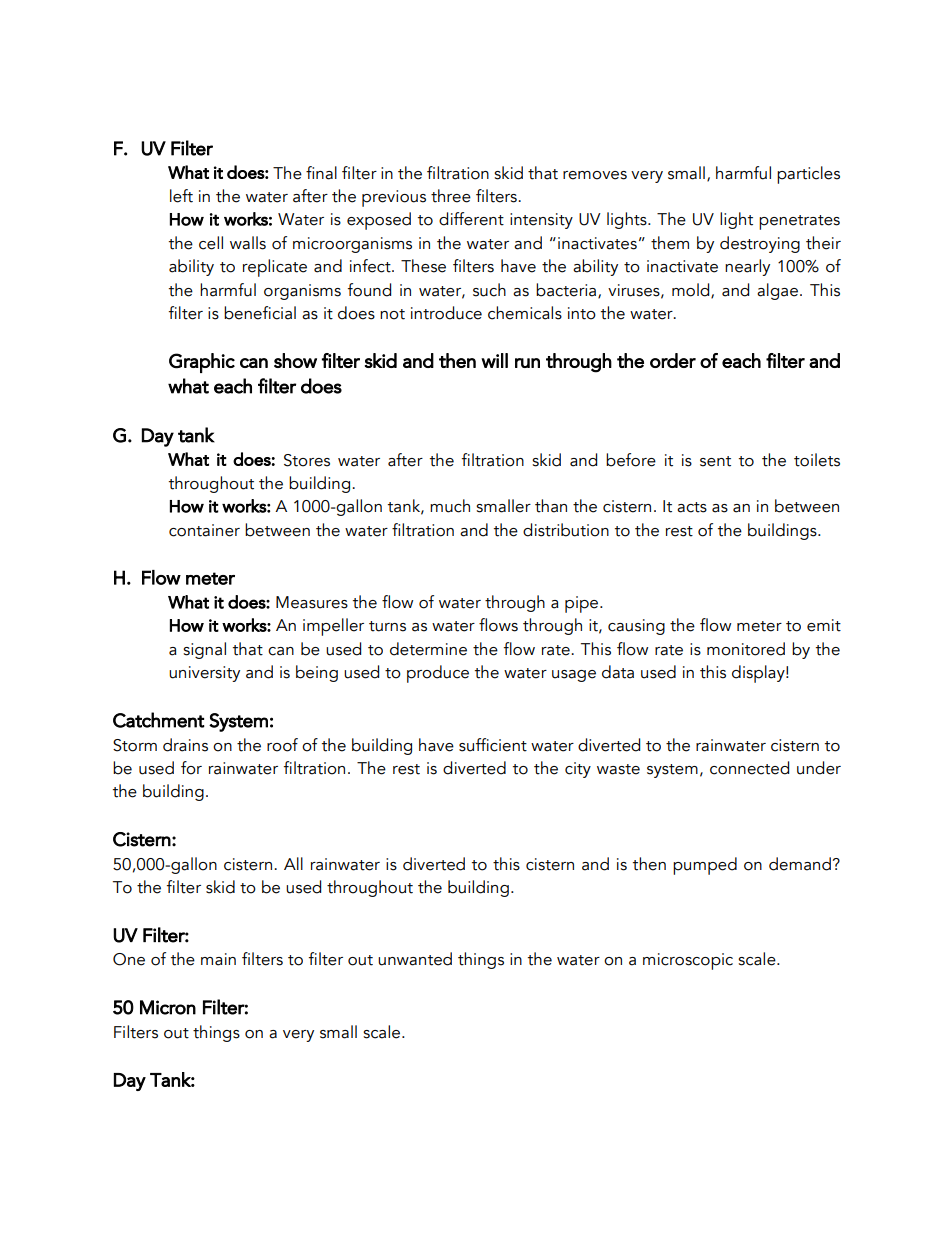  I want to click on particles, so click(808, 175).
